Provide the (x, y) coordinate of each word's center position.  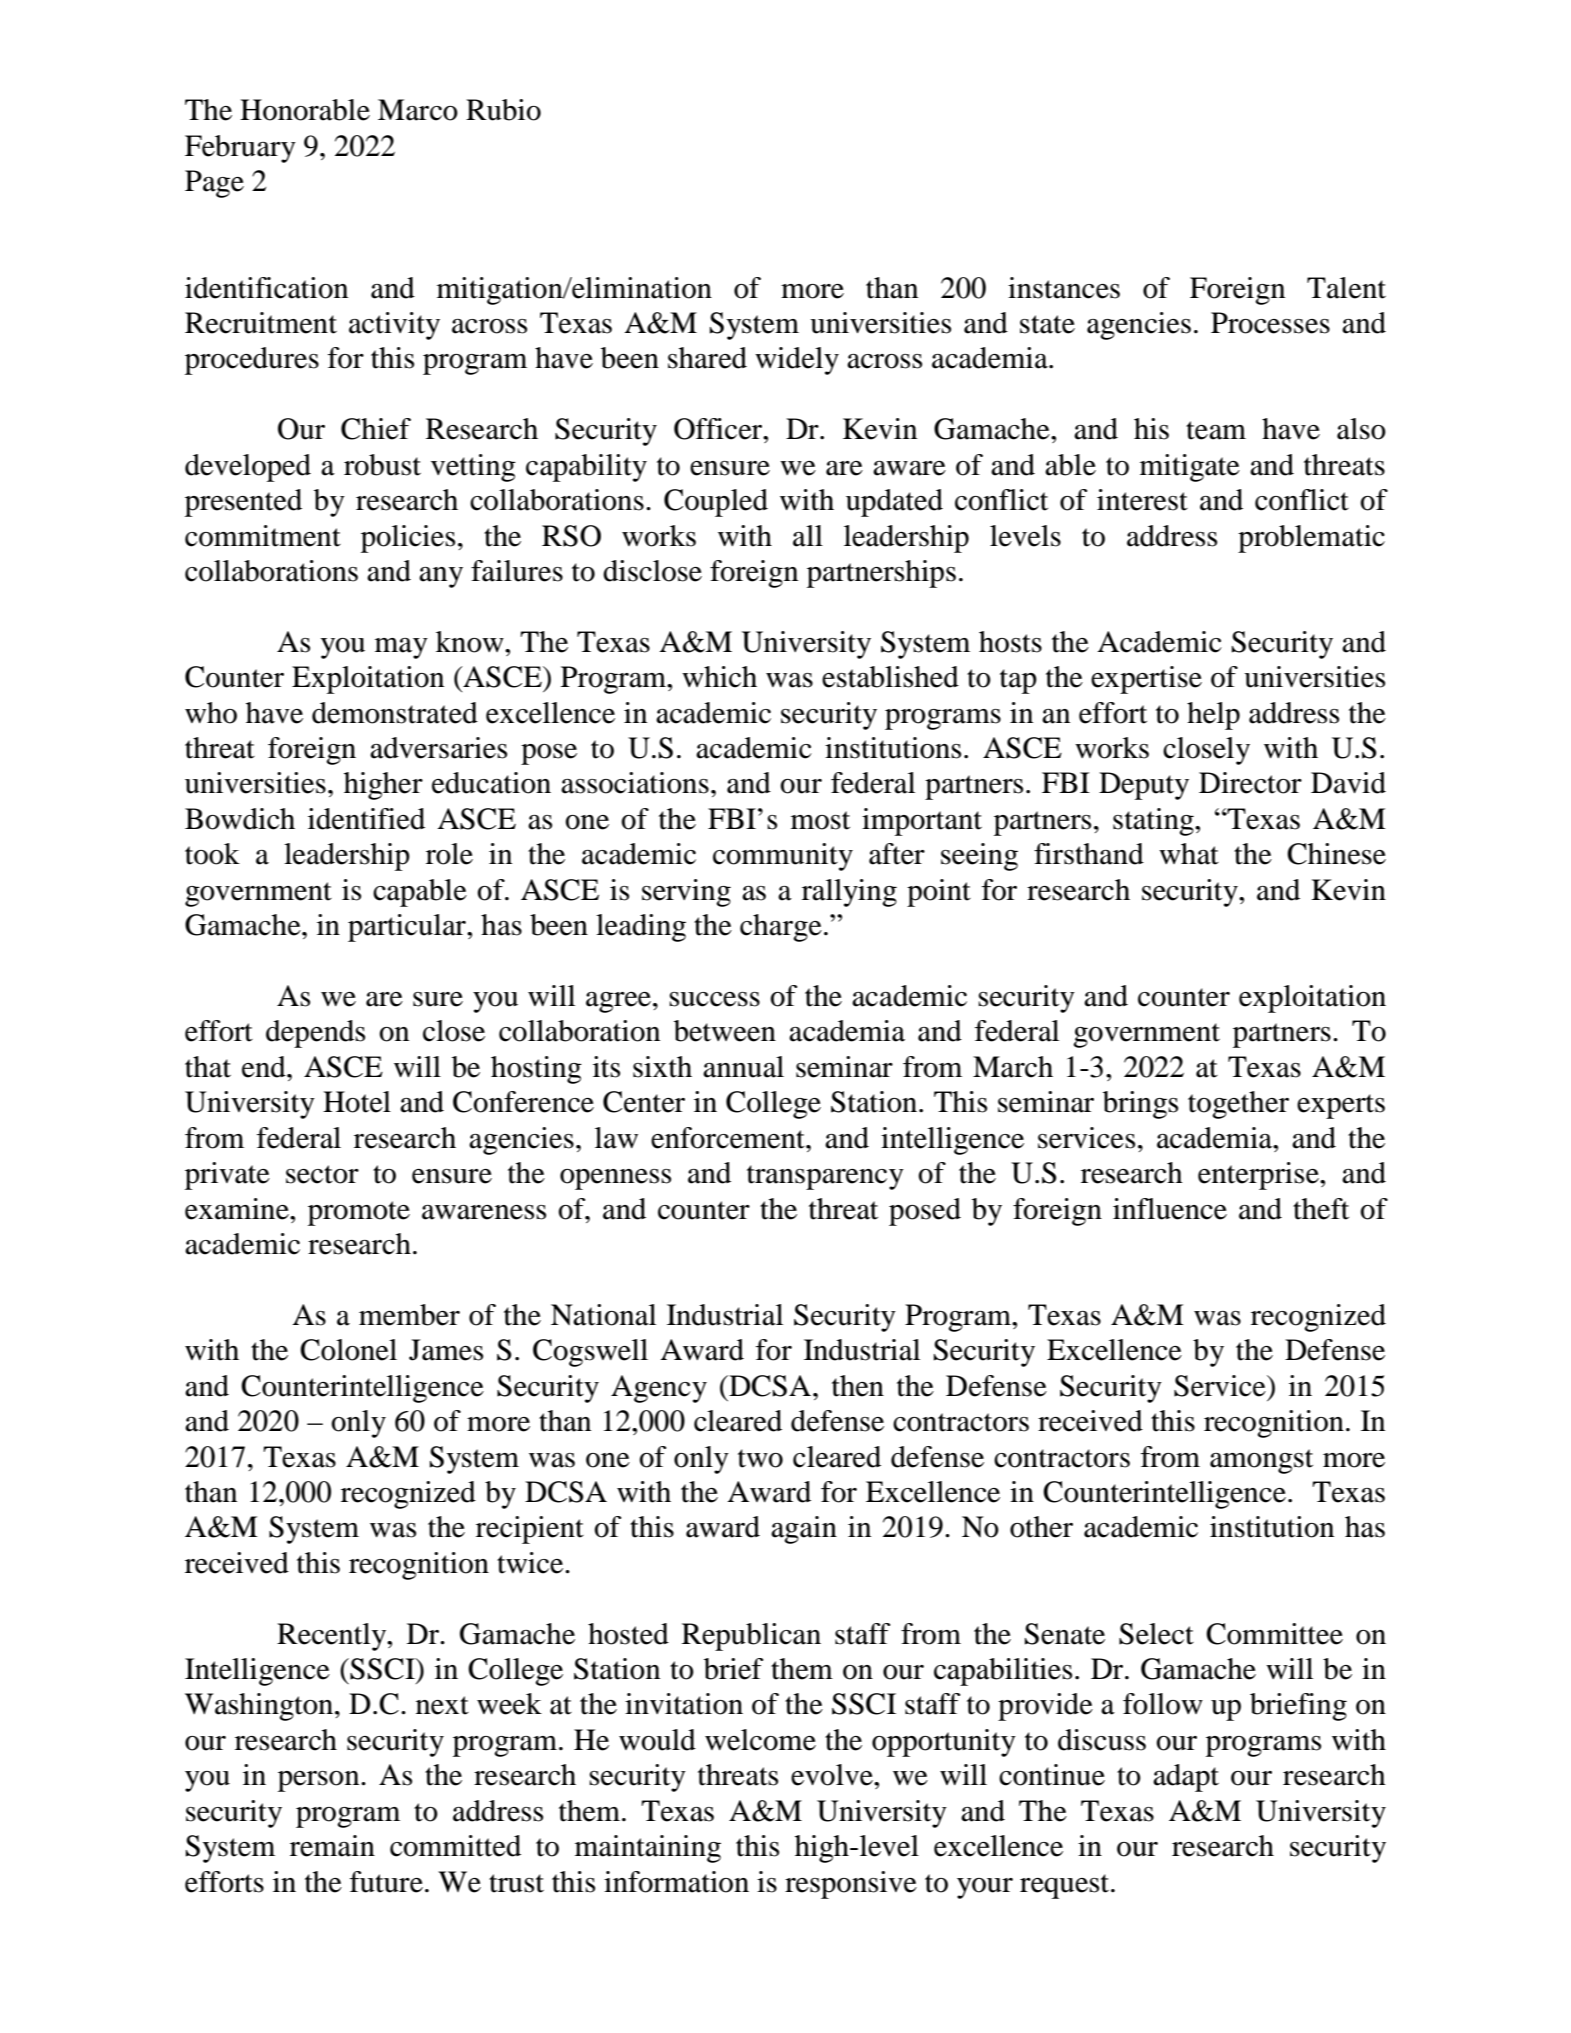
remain (332, 1846)
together (1238, 1105)
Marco (418, 110)
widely (797, 361)
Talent (1346, 288)
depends (315, 1034)
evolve (833, 1775)
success (714, 999)
